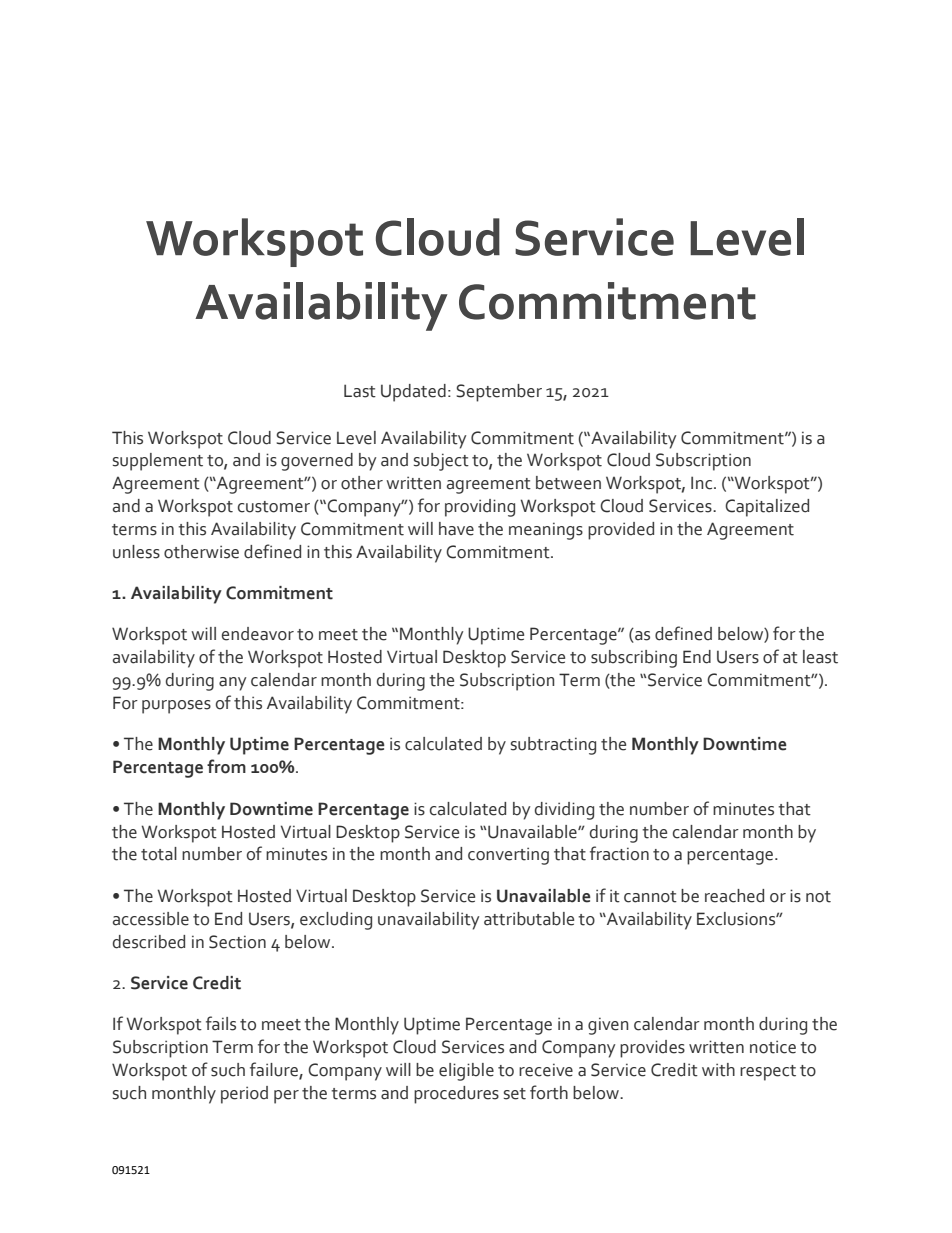  What do you see at coordinates (244, 1095) in the screenshot?
I see `period` at bounding box center [244, 1095].
